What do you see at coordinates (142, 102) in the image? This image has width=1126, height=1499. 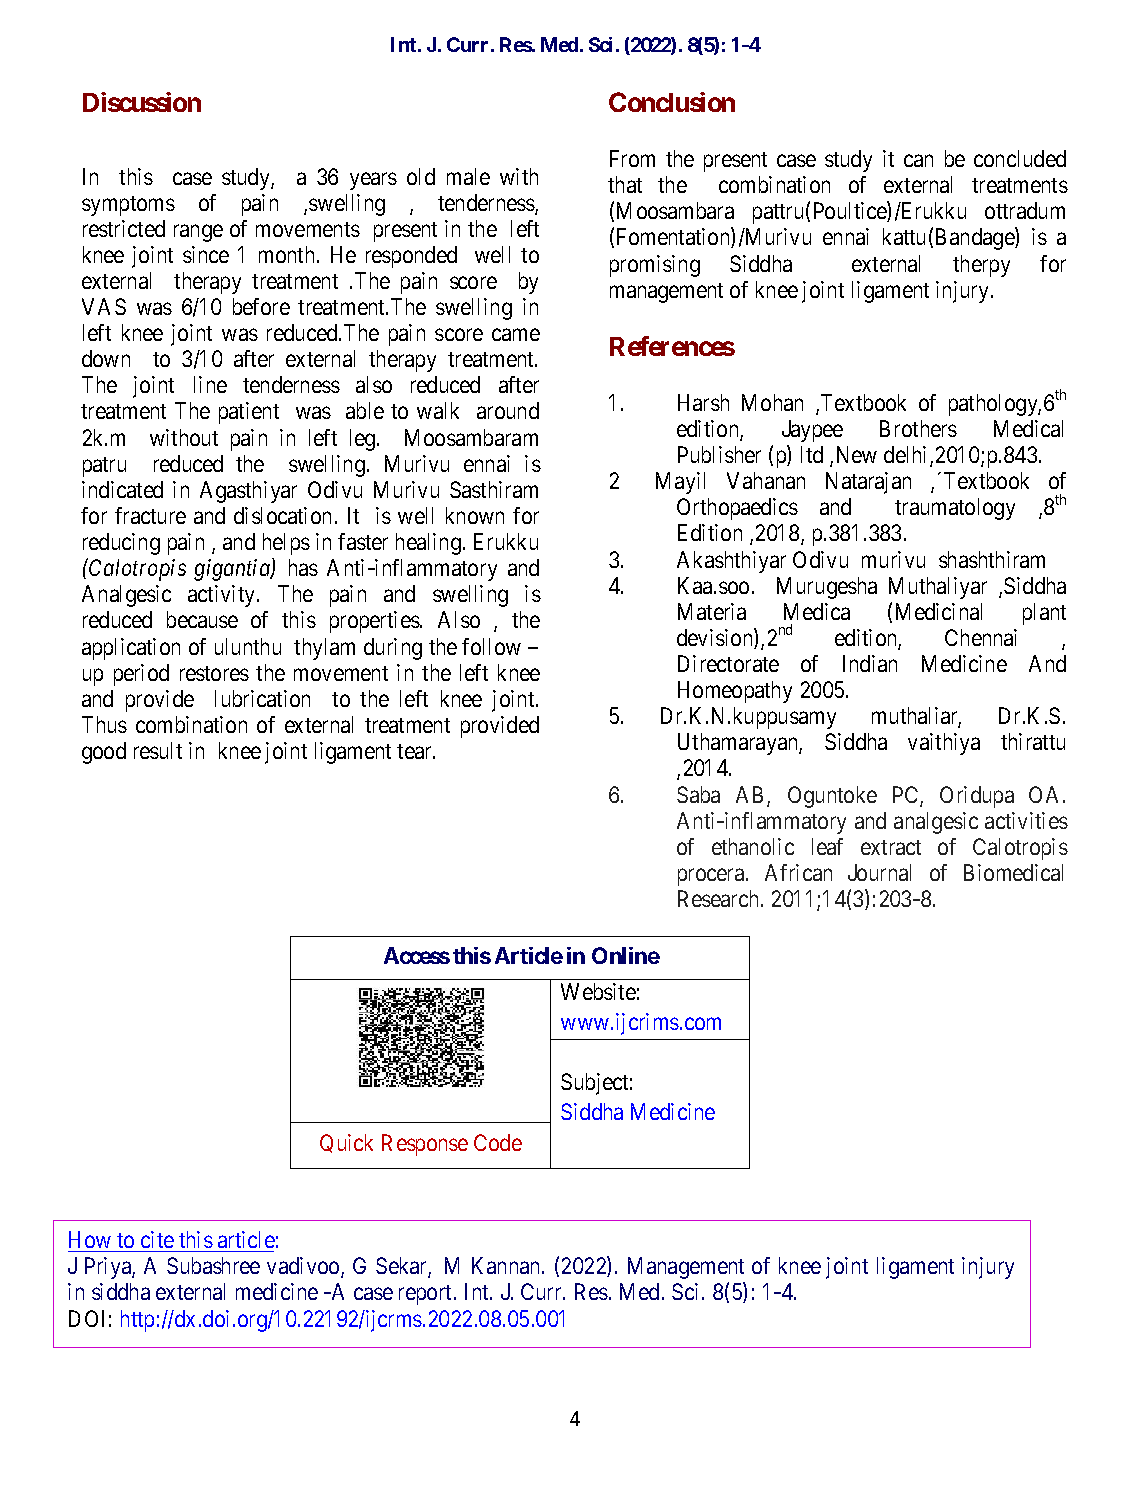 I see `Discussion` at bounding box center [142, 102].
